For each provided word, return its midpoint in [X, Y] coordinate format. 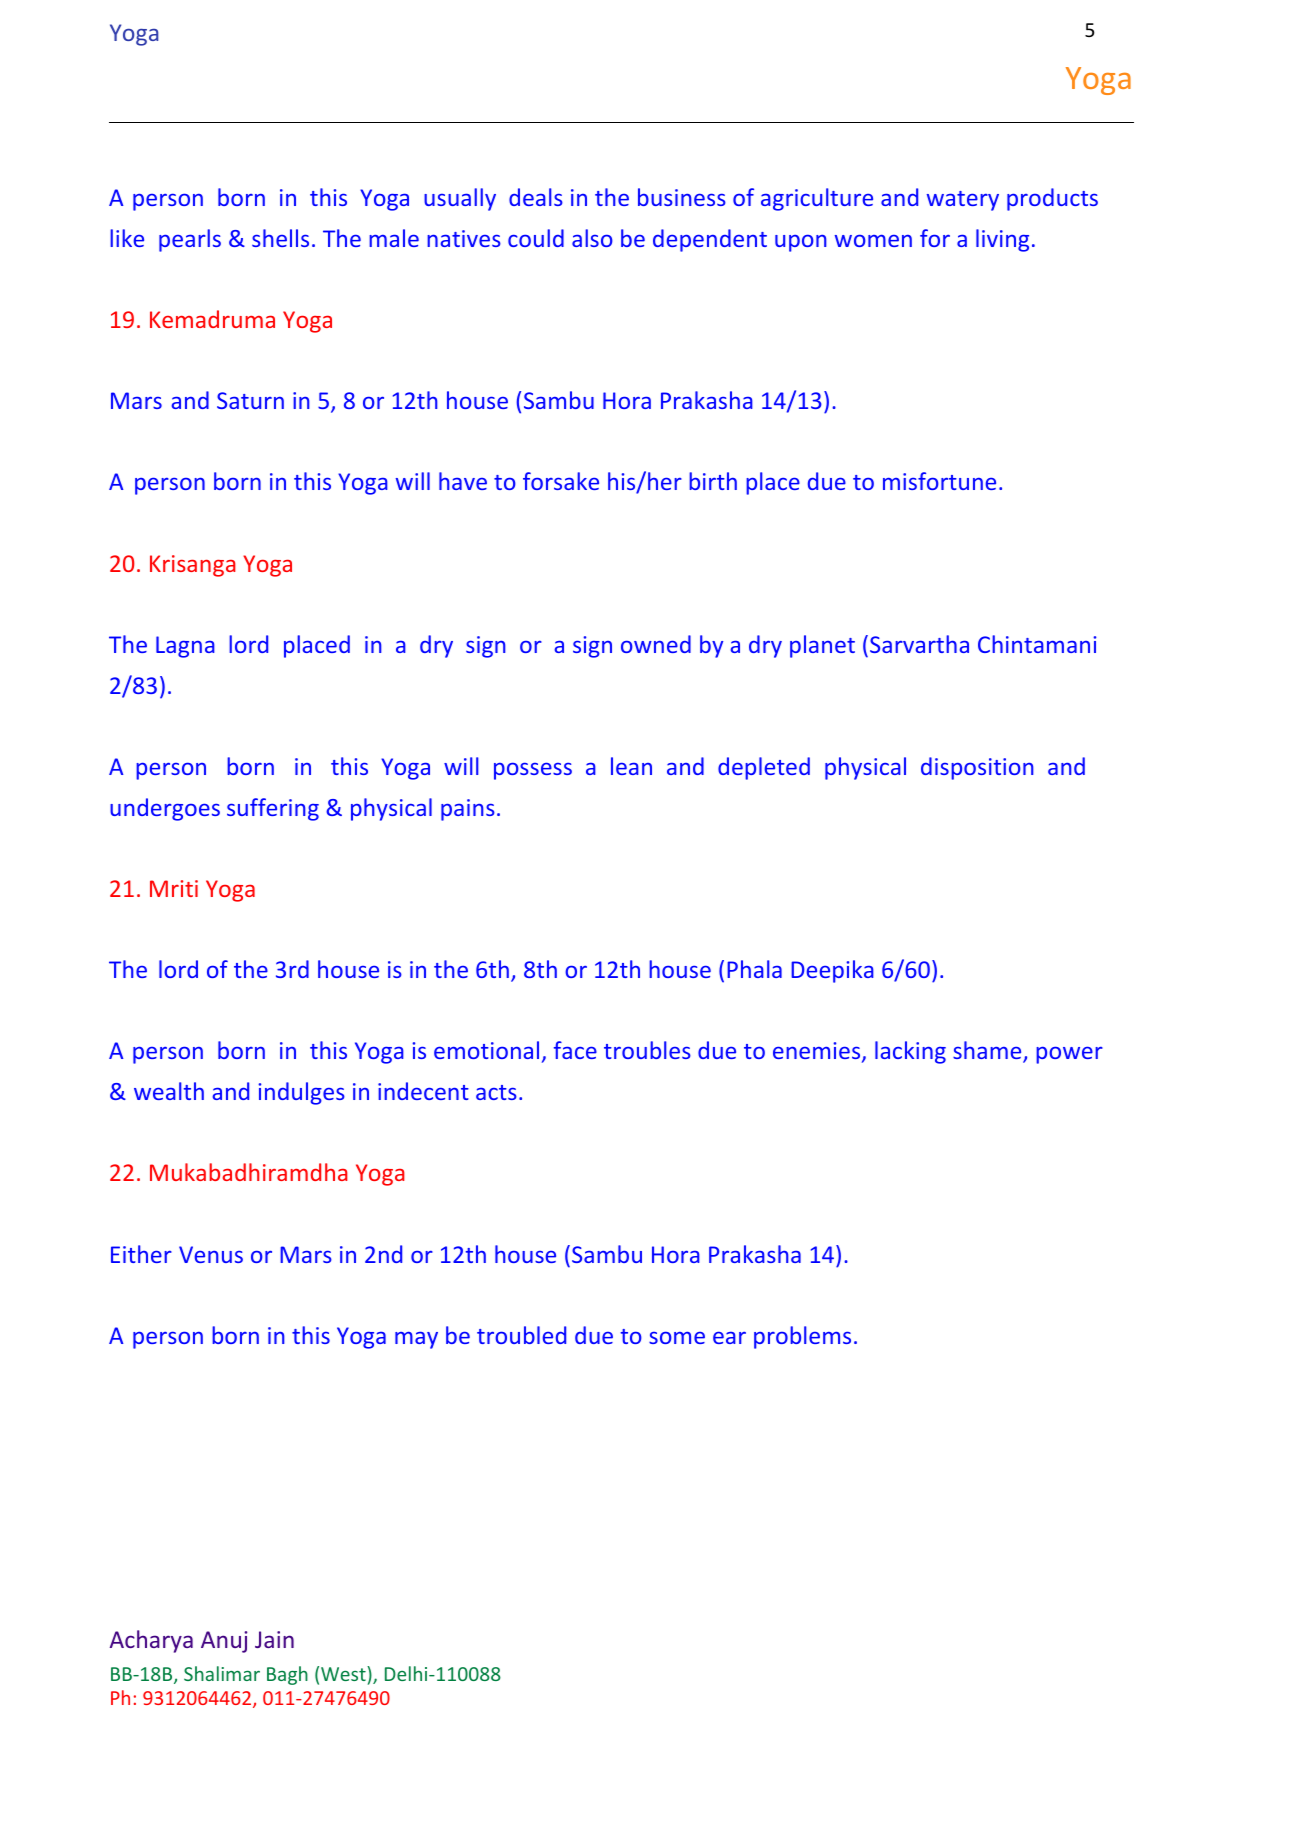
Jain [274, 1639]
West [344, 1673]
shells [280, 238]
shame [988, 1052]
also [592, 238]
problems [802, 1337]
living [1002, 240]
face [575, 1050]
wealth [169, 1091]
